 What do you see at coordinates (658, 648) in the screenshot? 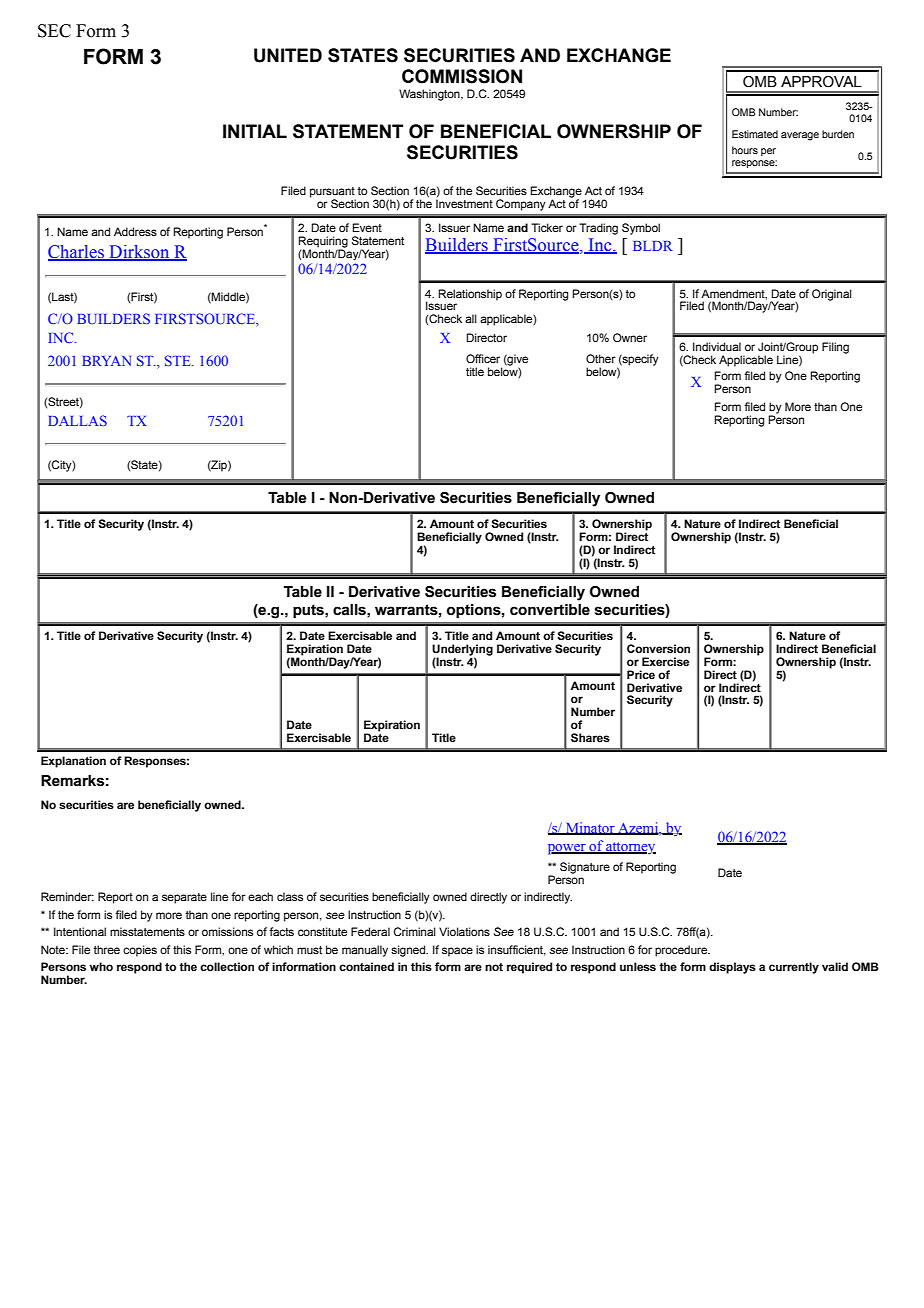
I see `Conversion` at bounding box center [658, 648].
